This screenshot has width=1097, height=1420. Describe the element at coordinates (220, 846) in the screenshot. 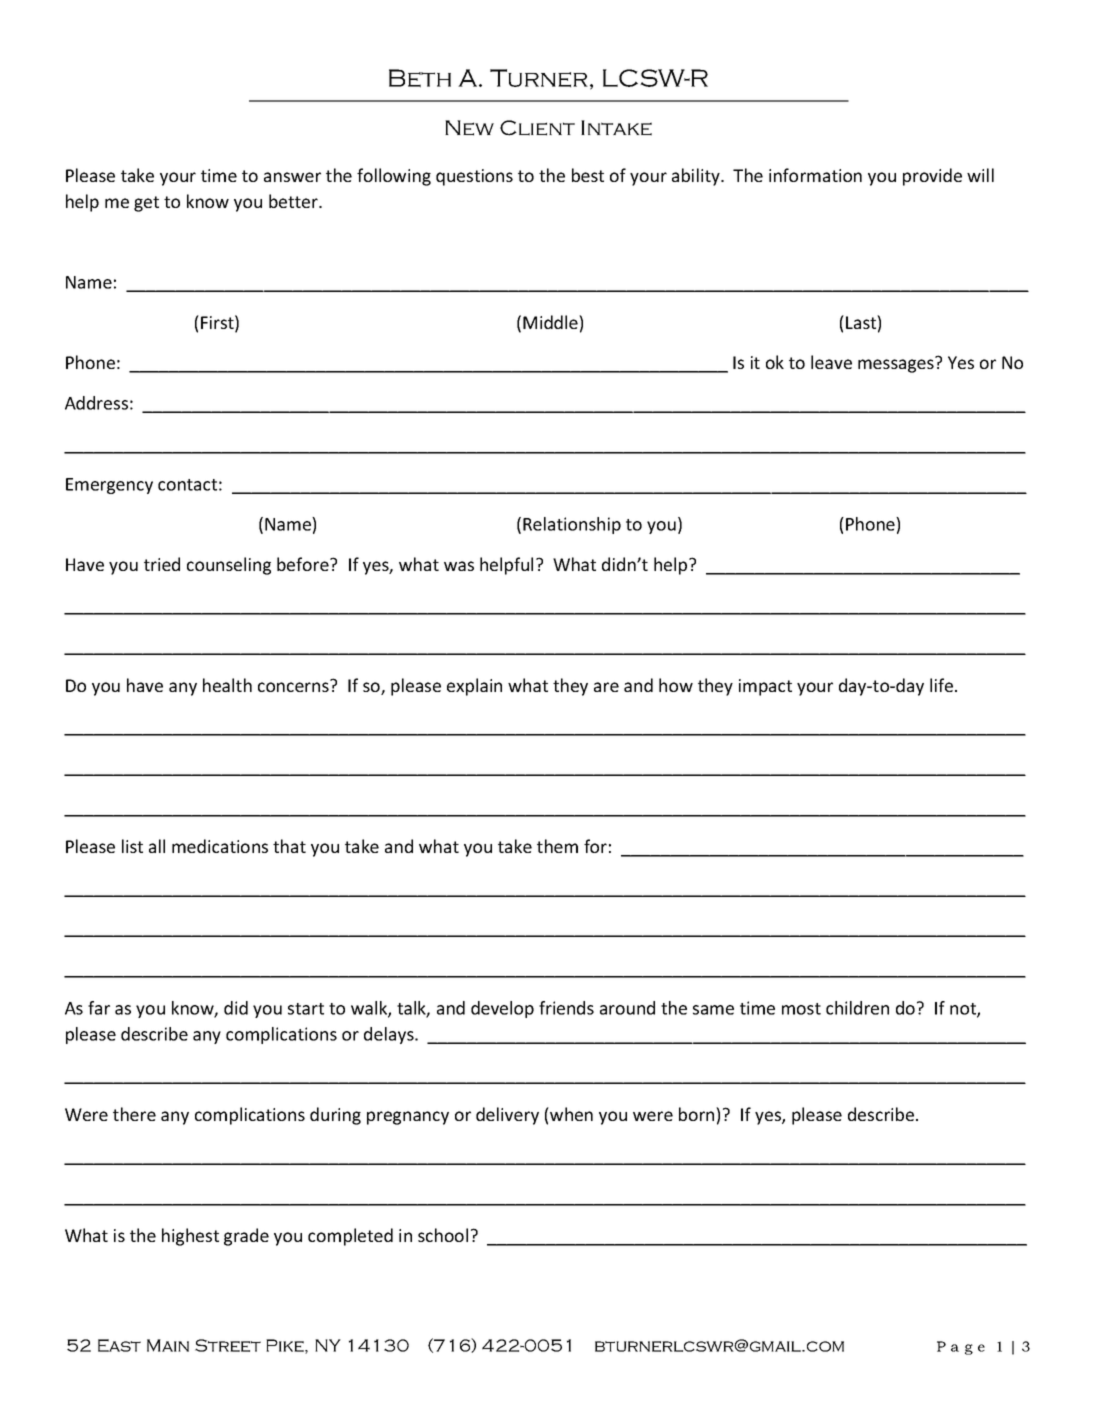

I see `medications` at that location.
